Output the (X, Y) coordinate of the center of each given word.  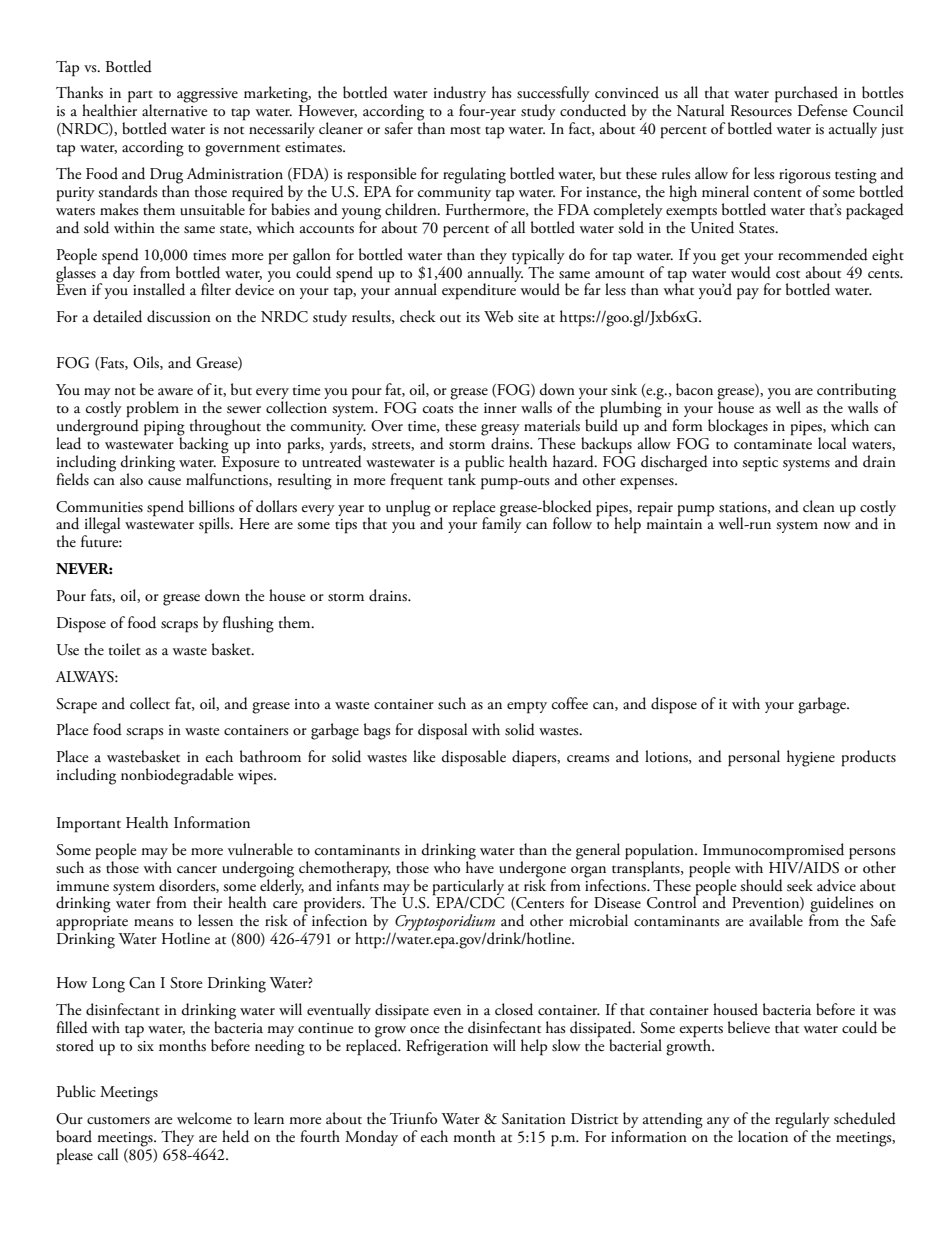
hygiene (811, 758)
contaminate (773, 444)
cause (164, 482)
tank (462, 478)
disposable (474, 758)
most (465, 131)
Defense (822, 110)
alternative (174, 109)
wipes (256, 777)
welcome (204, 1118)
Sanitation (534, 1119)
